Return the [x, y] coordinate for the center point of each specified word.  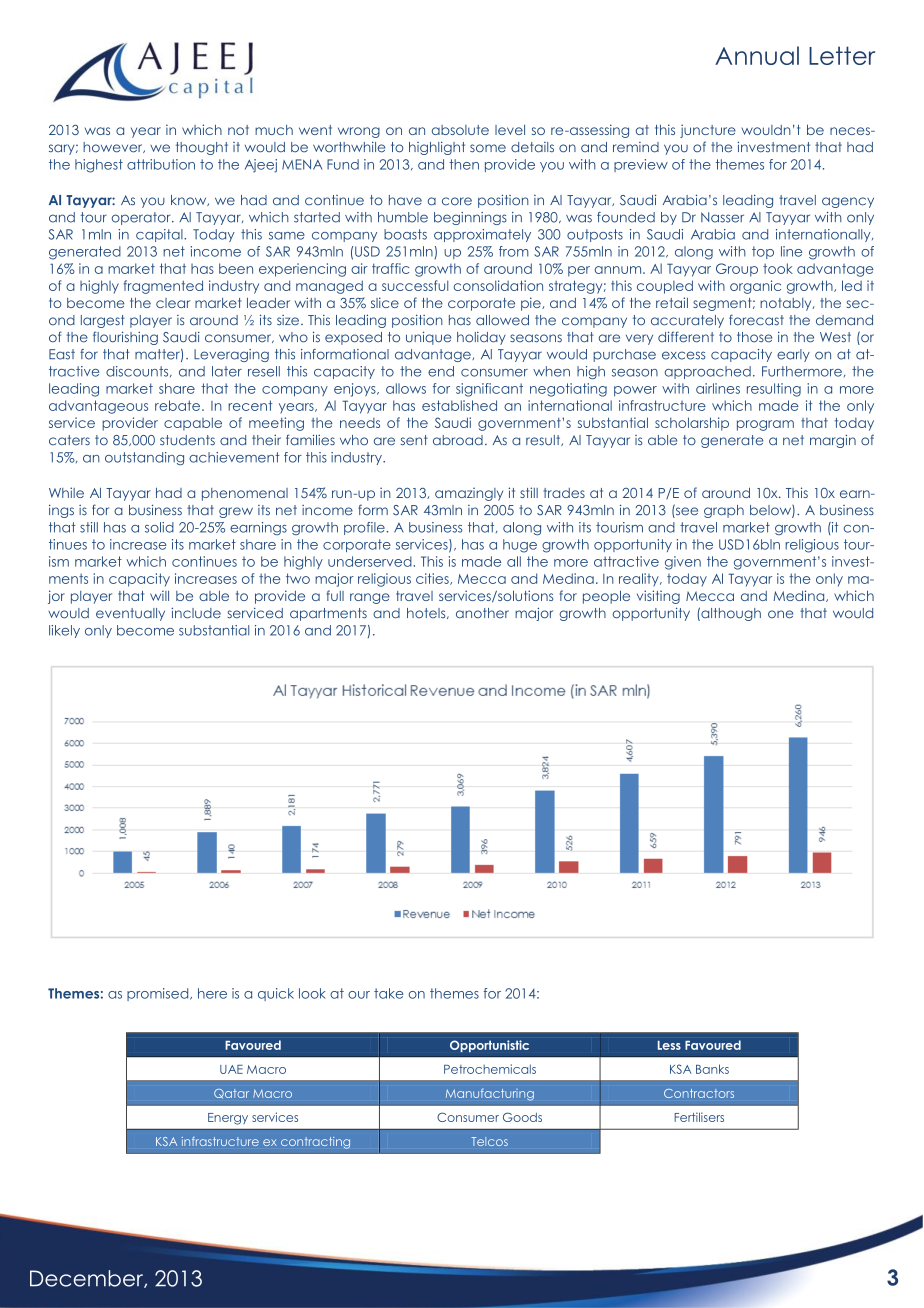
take [389, 993]
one [780, 614]
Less [669, 1045]
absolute [460, 130]
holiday [481, 338]
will [159, 595]
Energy [228, 1119]
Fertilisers [699, 1117]
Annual [757, 55]
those [754, 337]
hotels [427, 613]
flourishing [125, 338]
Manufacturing [490, 1094]
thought [202, 148]
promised [159, 994]
